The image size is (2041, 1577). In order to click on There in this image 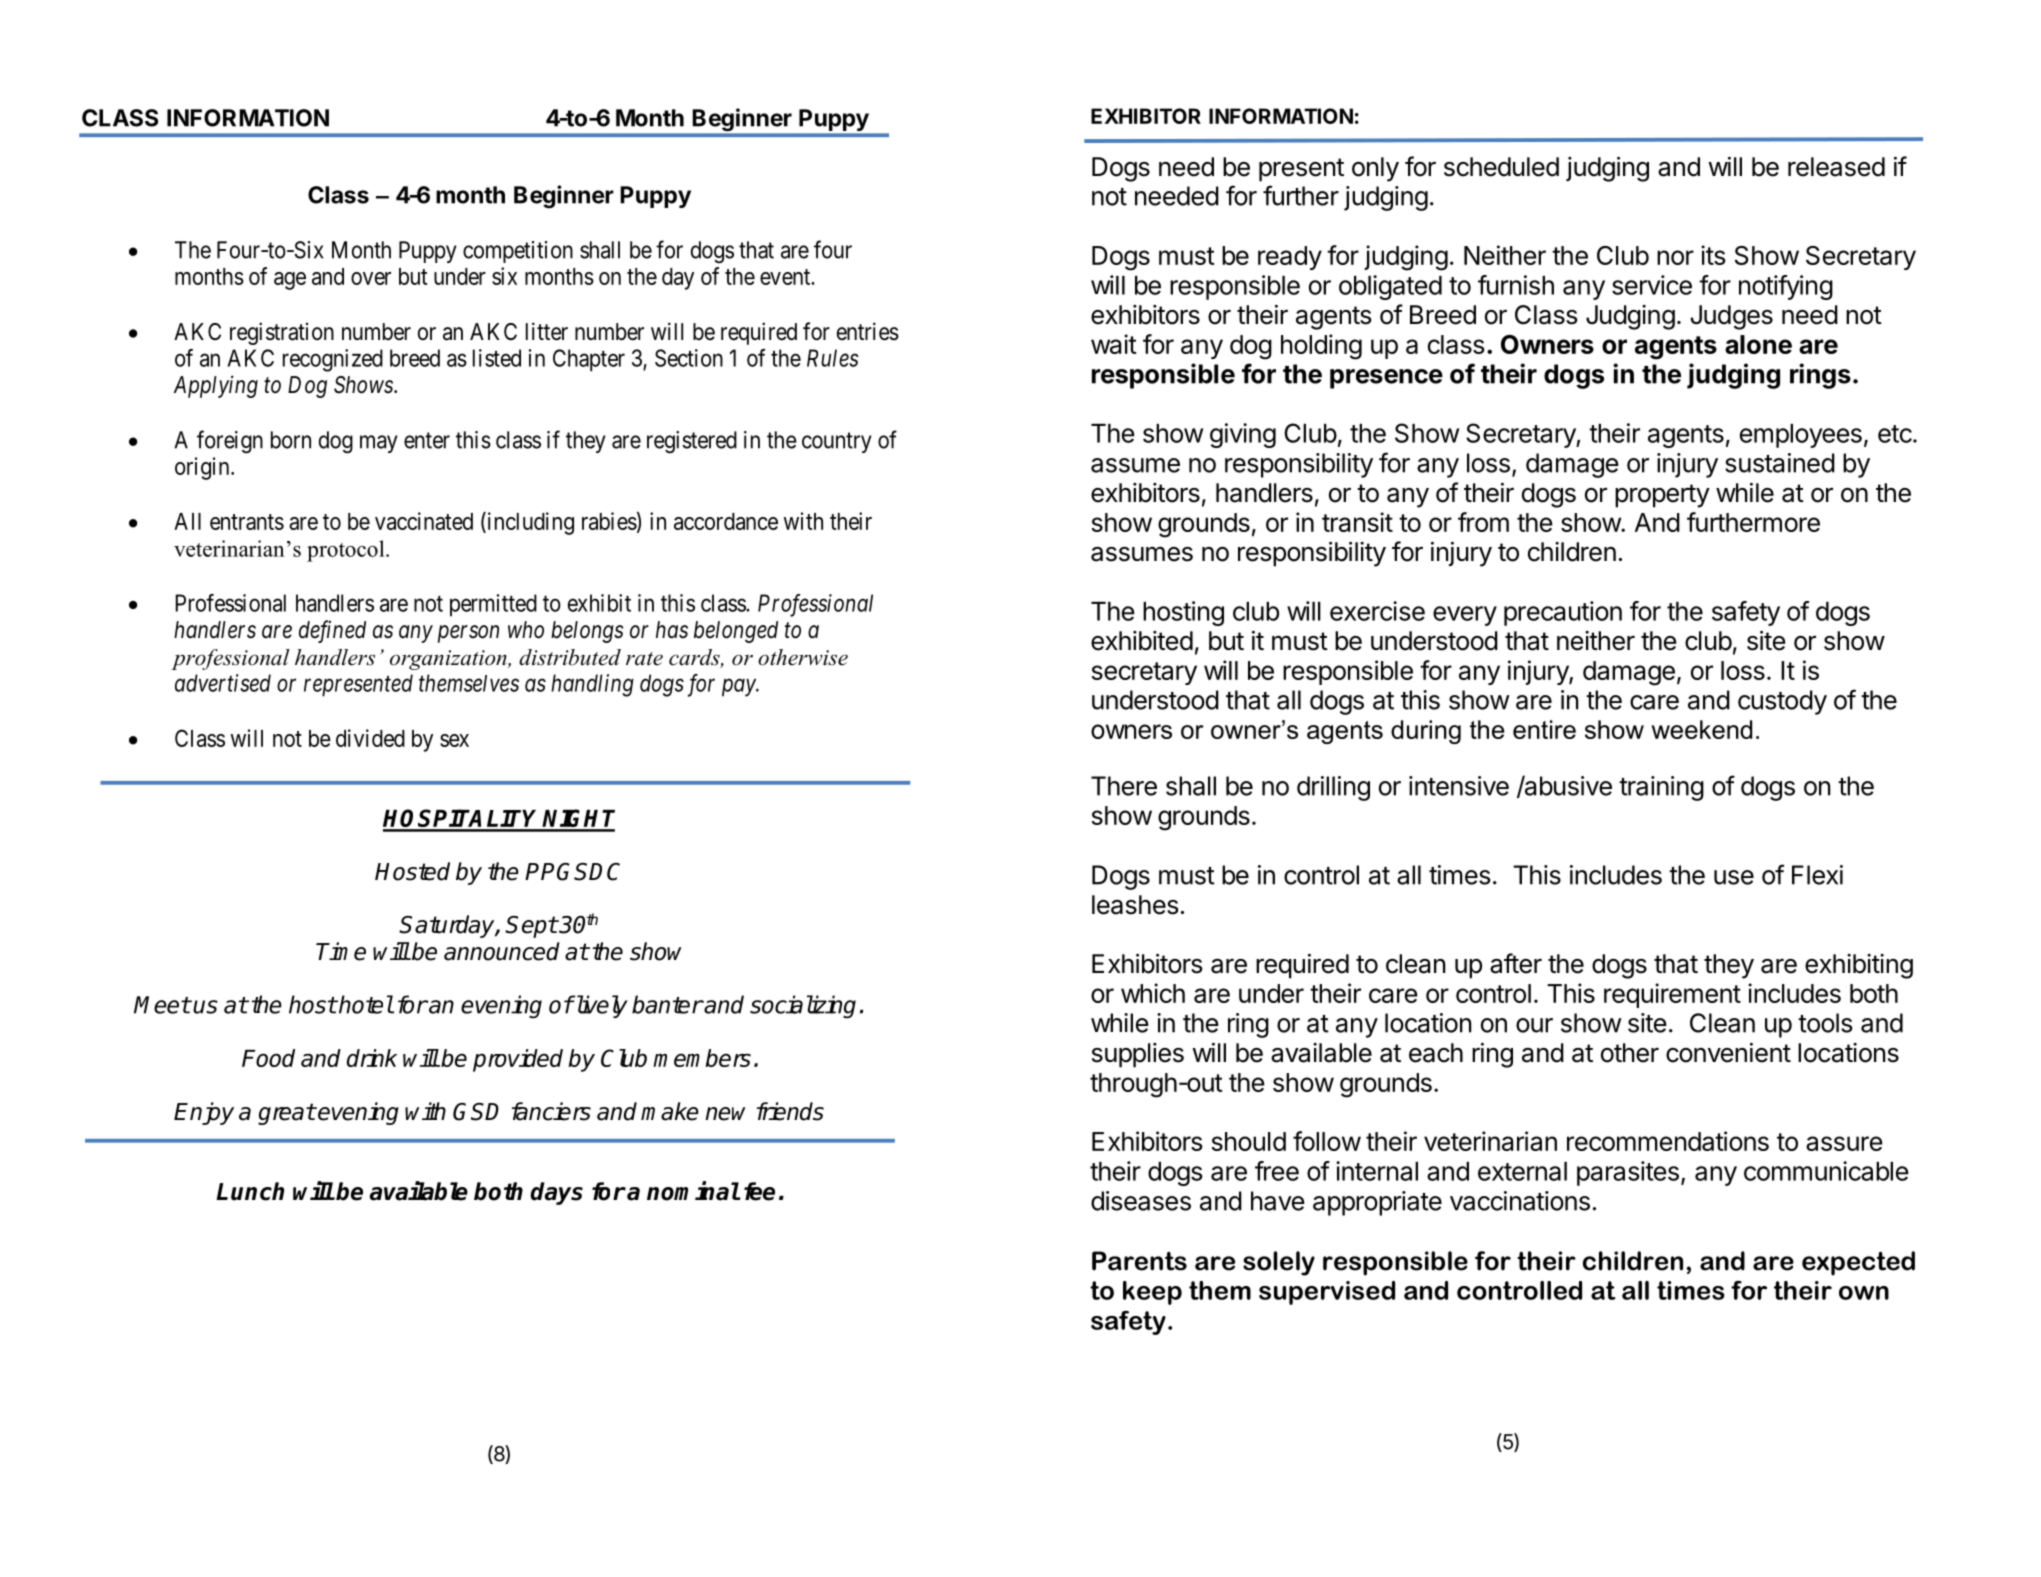, I will do `click(1124, 786)`.
